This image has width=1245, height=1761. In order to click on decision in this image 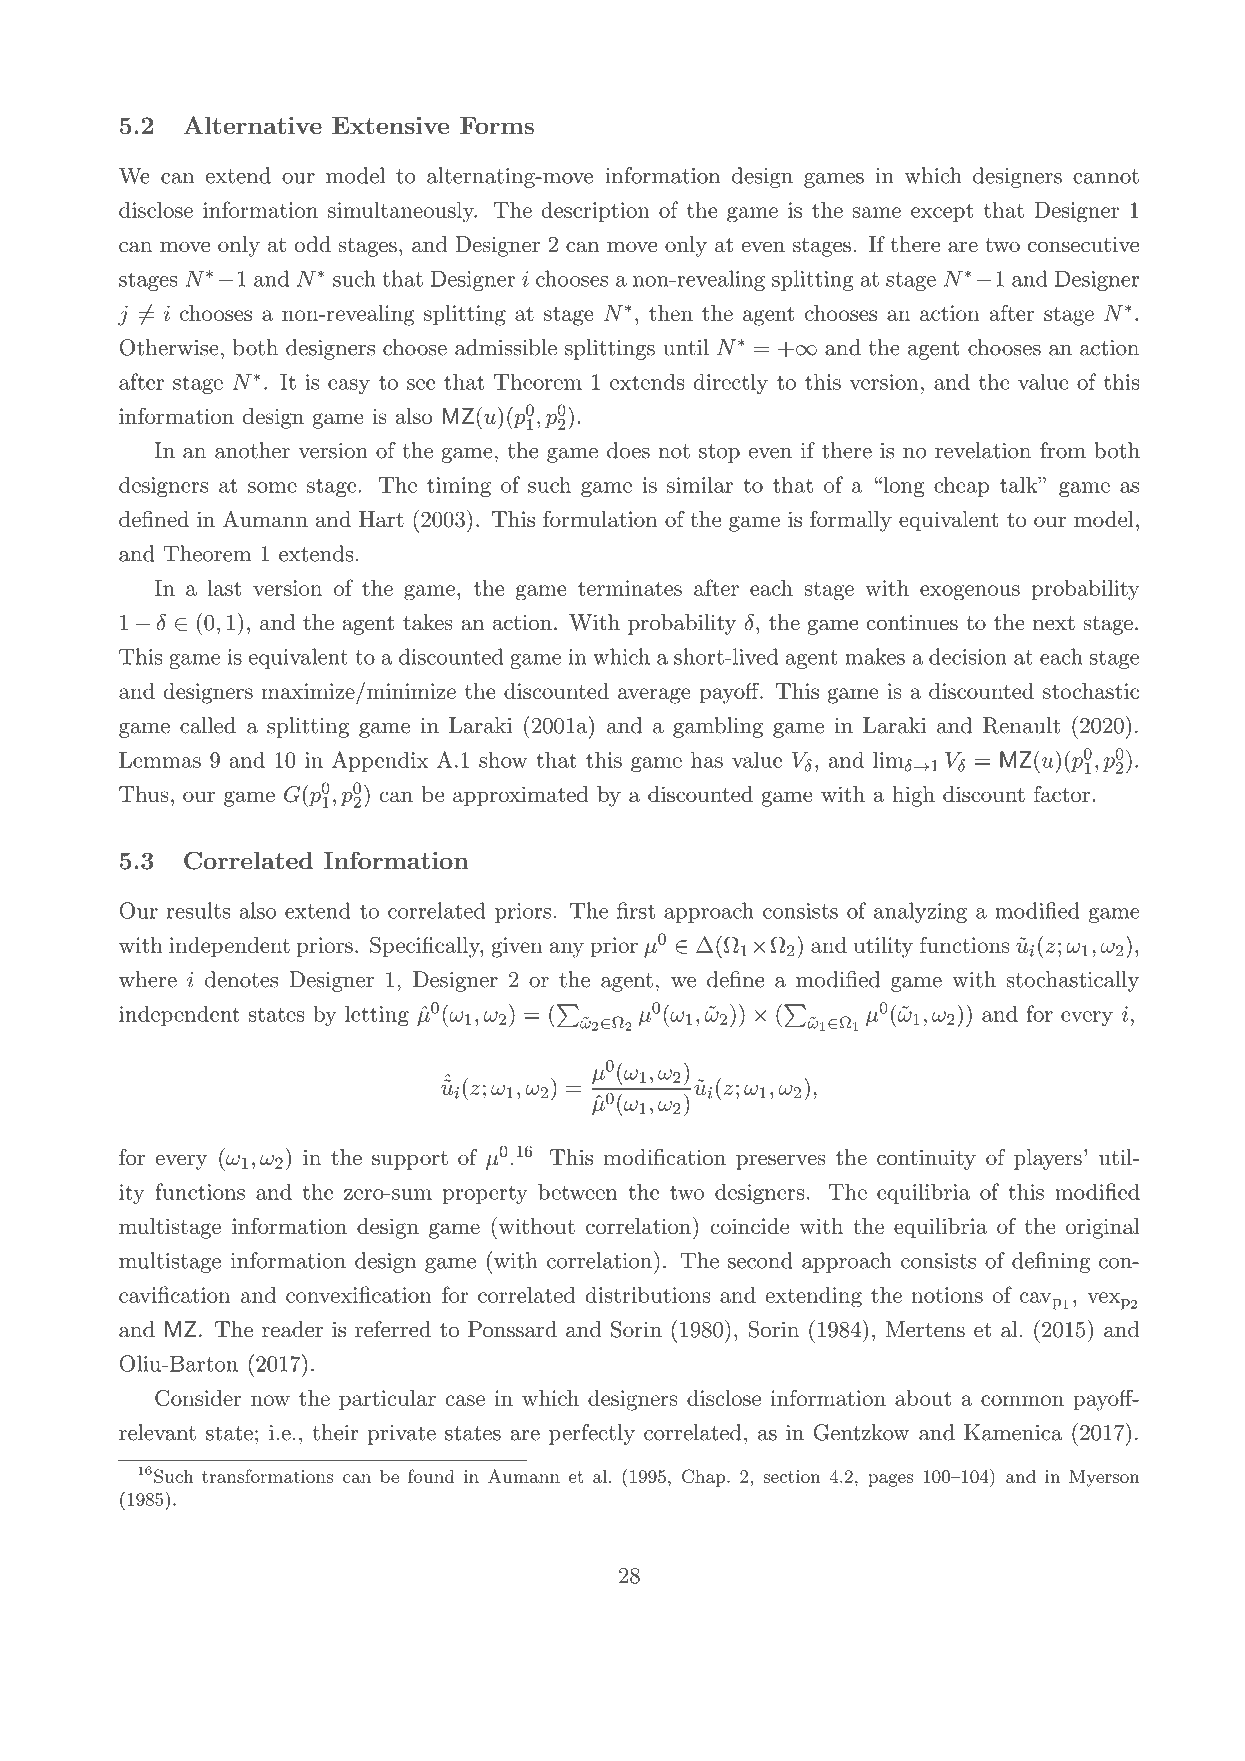, I will do `click(968, 656)`.
